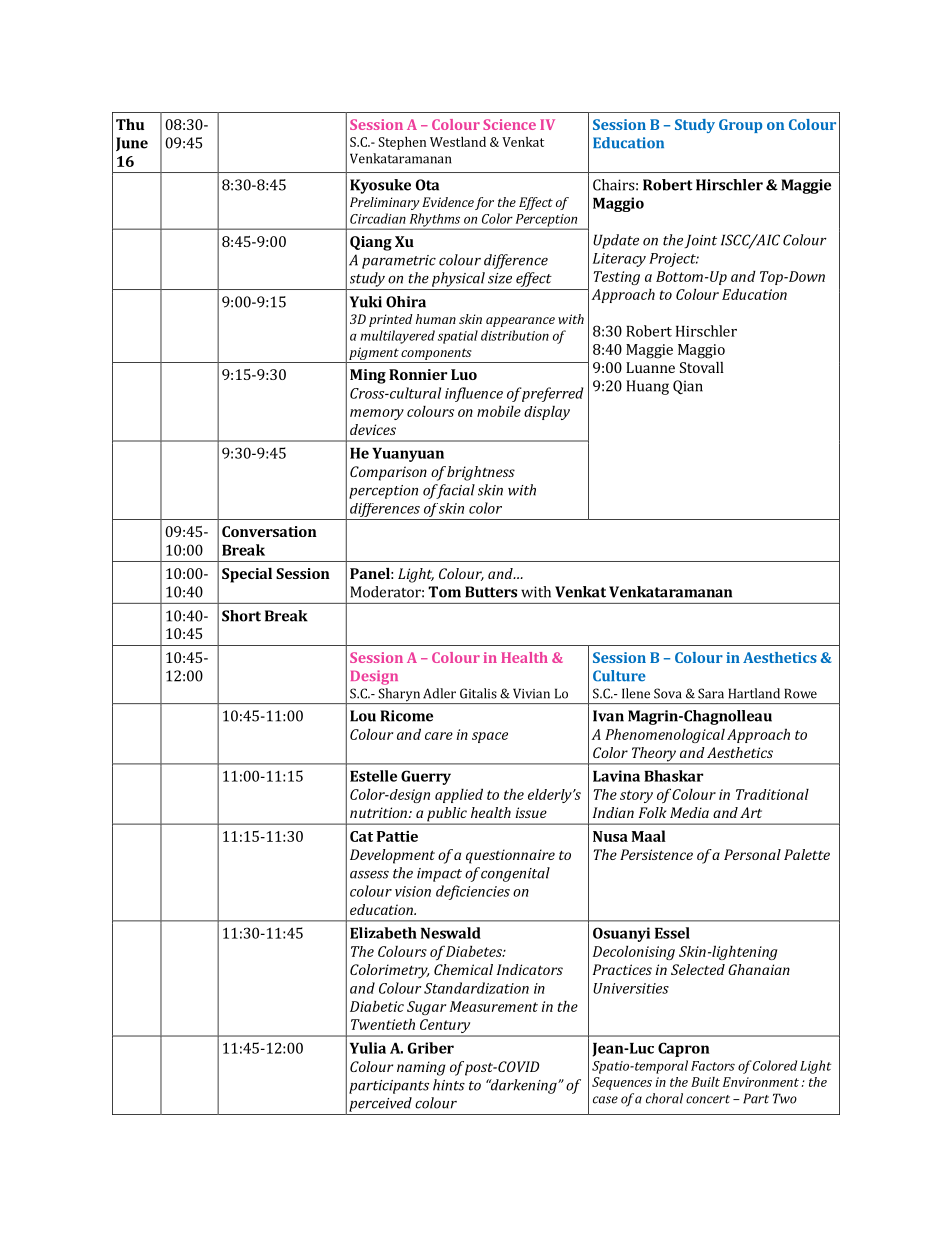  Describe the element at coordinates (752, 854) in the screenshot. I see `Personal` at that location.
